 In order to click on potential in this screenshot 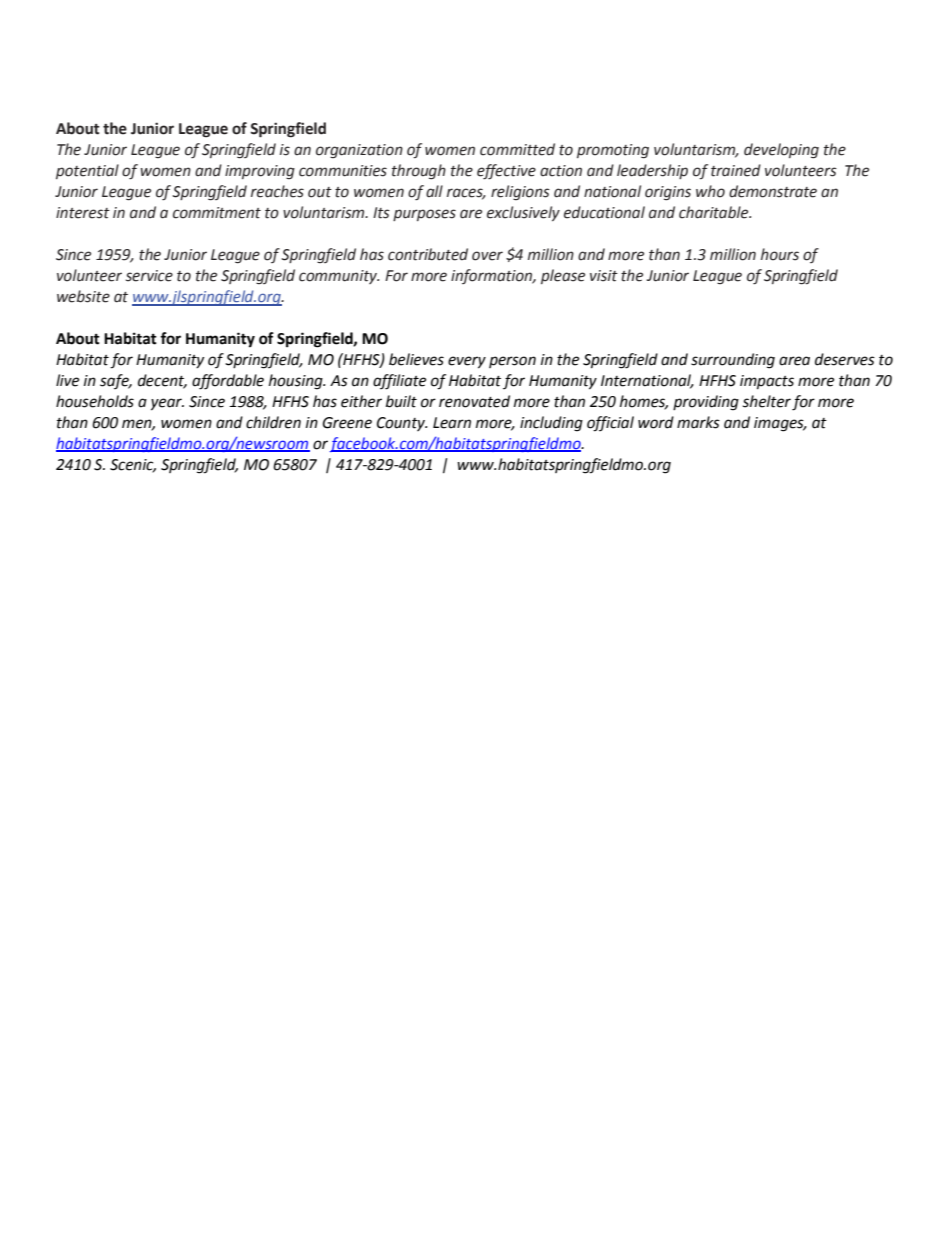, I will do `click(87, 171)`.
